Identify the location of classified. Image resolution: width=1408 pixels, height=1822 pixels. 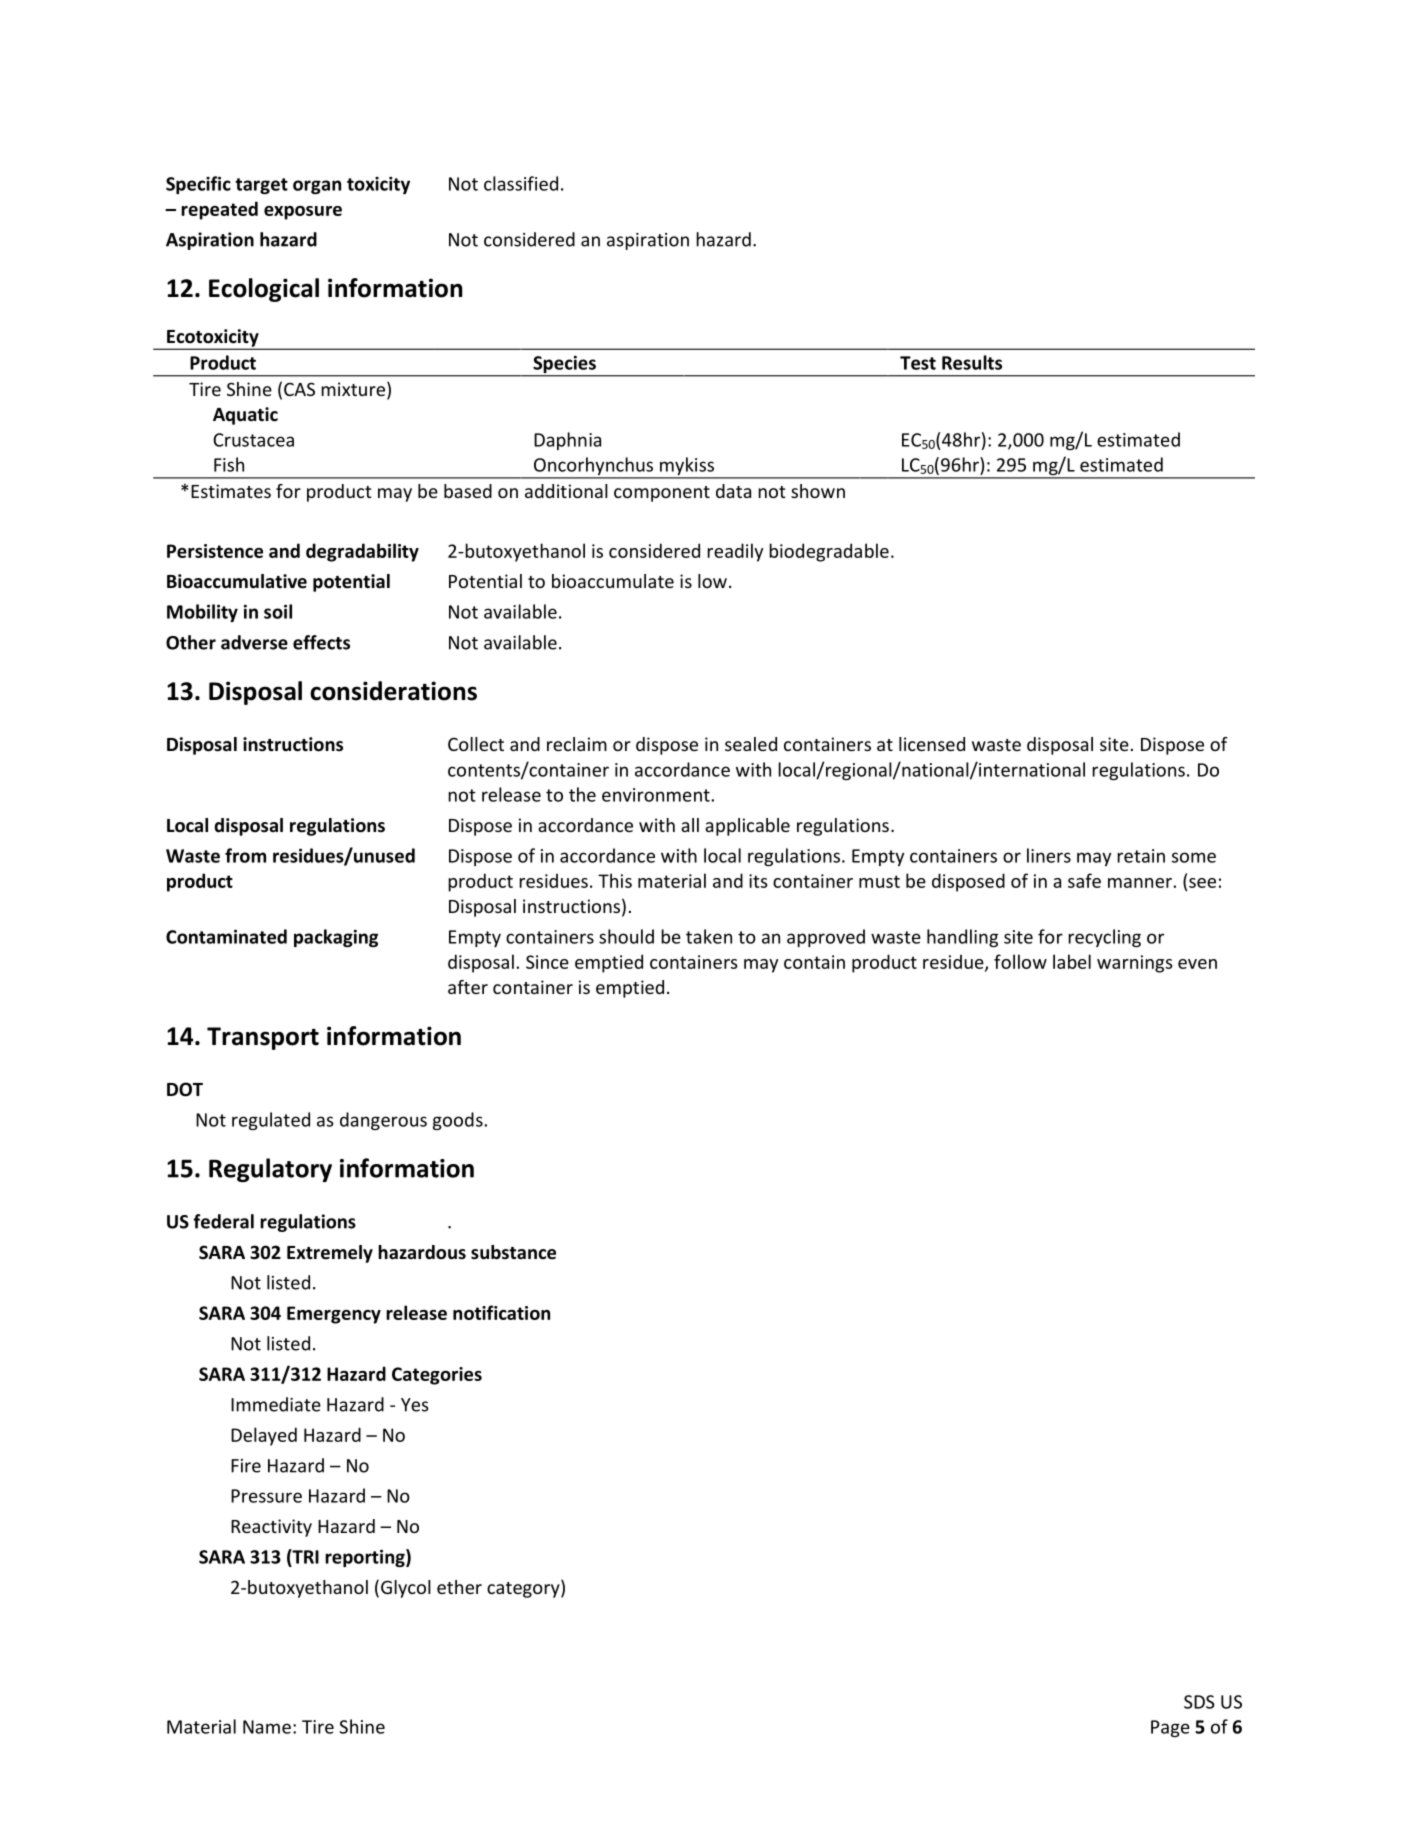
(521, 183).
